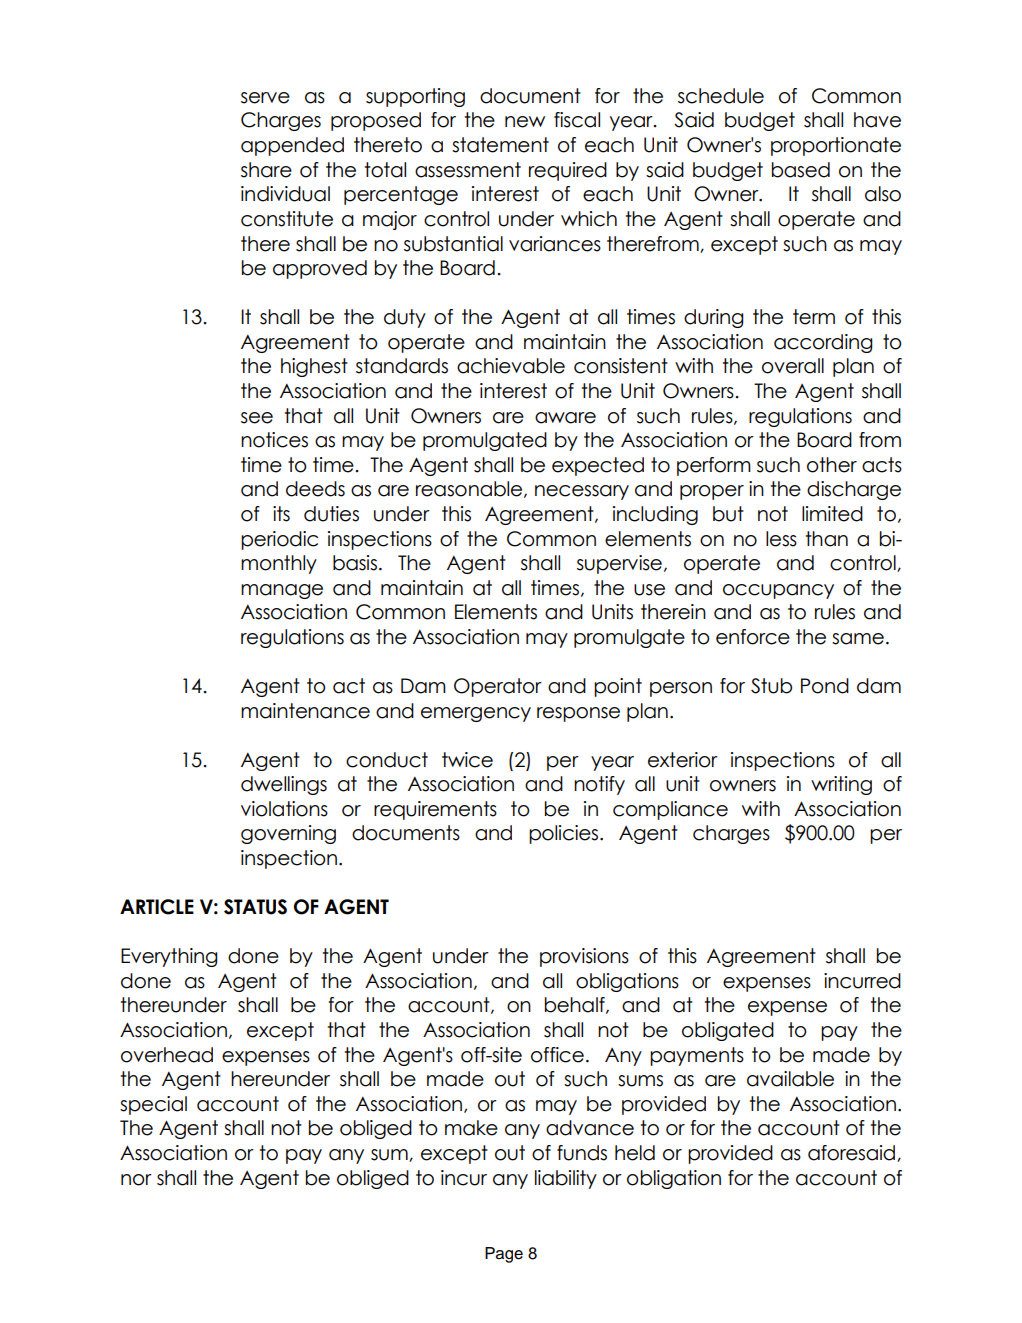  What do you see at coordinates (832, 514) in the page?
I see `limited` at bounding box center [832, 514].
